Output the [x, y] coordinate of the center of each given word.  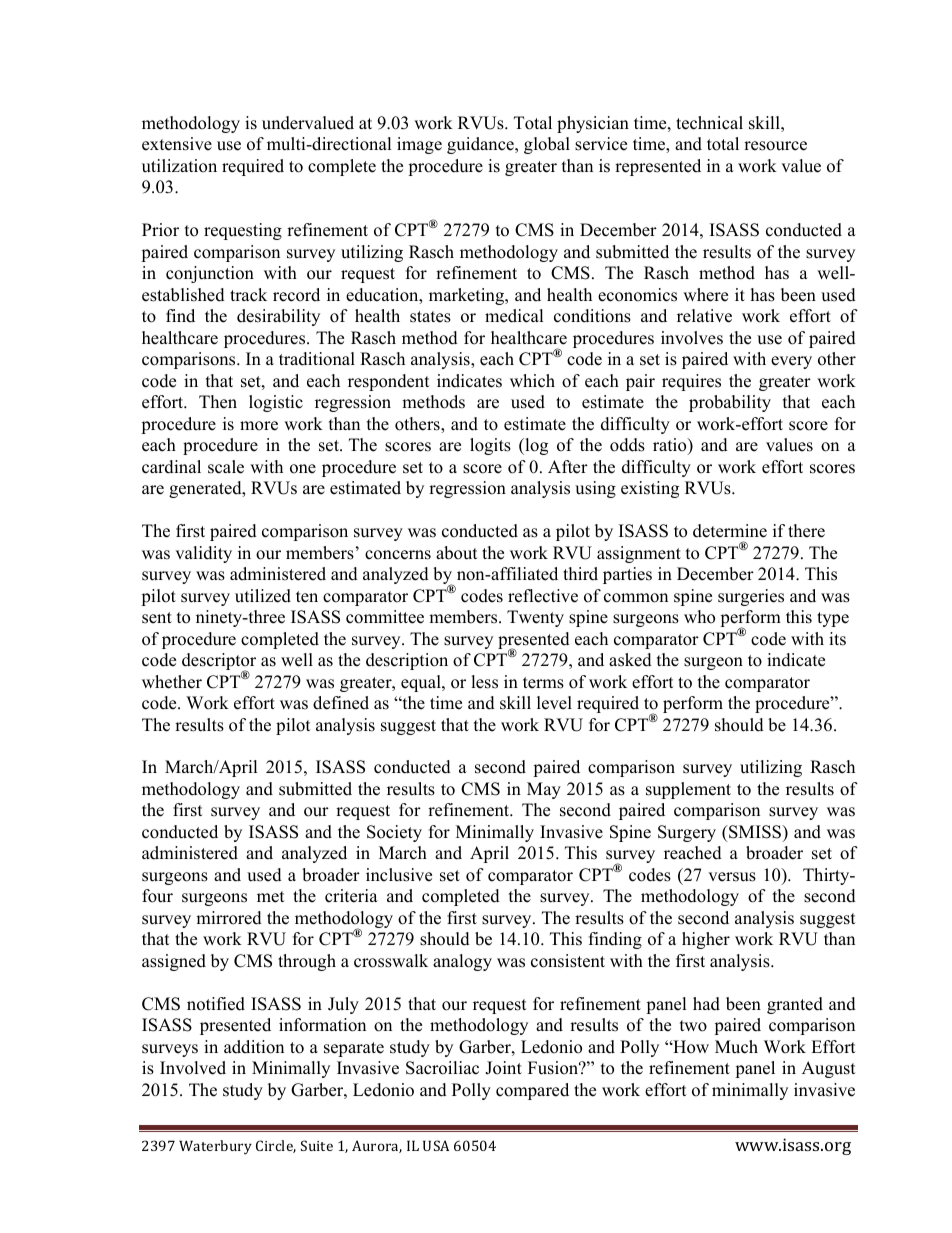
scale [226, 467]
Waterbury [215, 1147]
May [544, 790]
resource [775, 146]
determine [730, 531]
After [568, 467]
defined [341, 703]
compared [532, 1091]
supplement [688, 790]
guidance [481, 145]
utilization [179, 166]
